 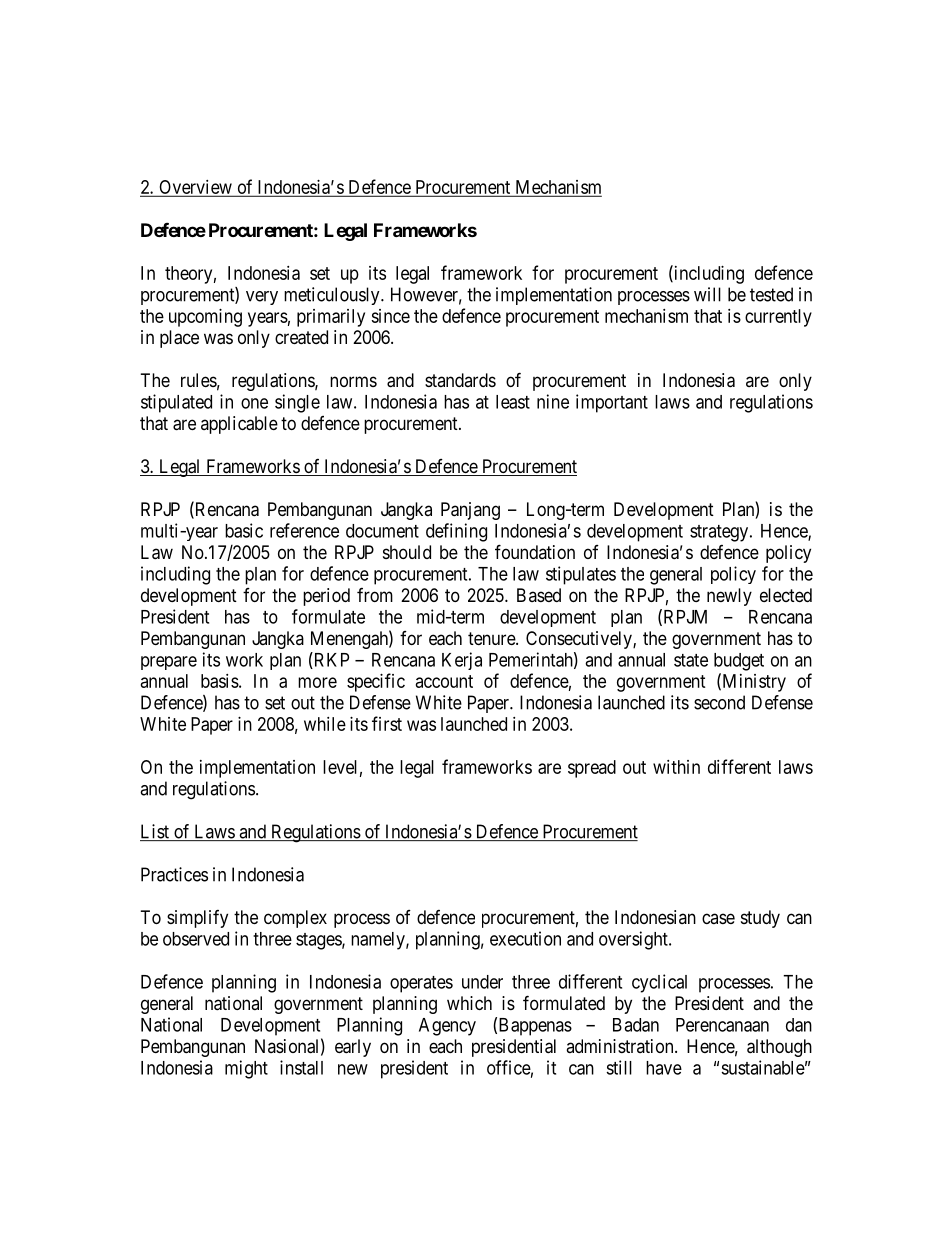 What do you see at coordinates (707, 294) in the screenshot?
I see `will` at bounding box center [707, 294].
